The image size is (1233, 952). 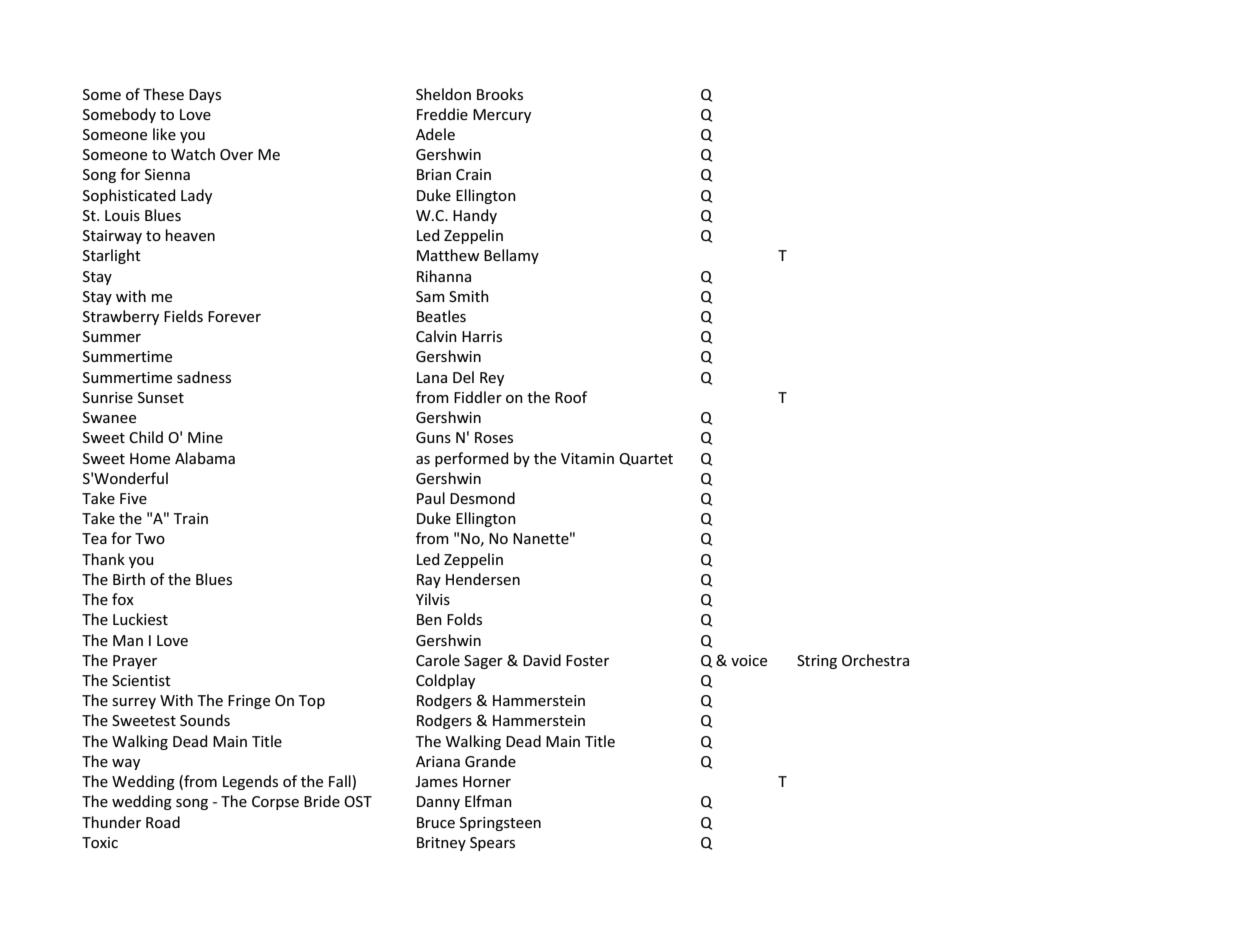 What do you see at coordinates (502, 116) in the screenshot?
I see `Mercury` at bounding box center [502, 116].
